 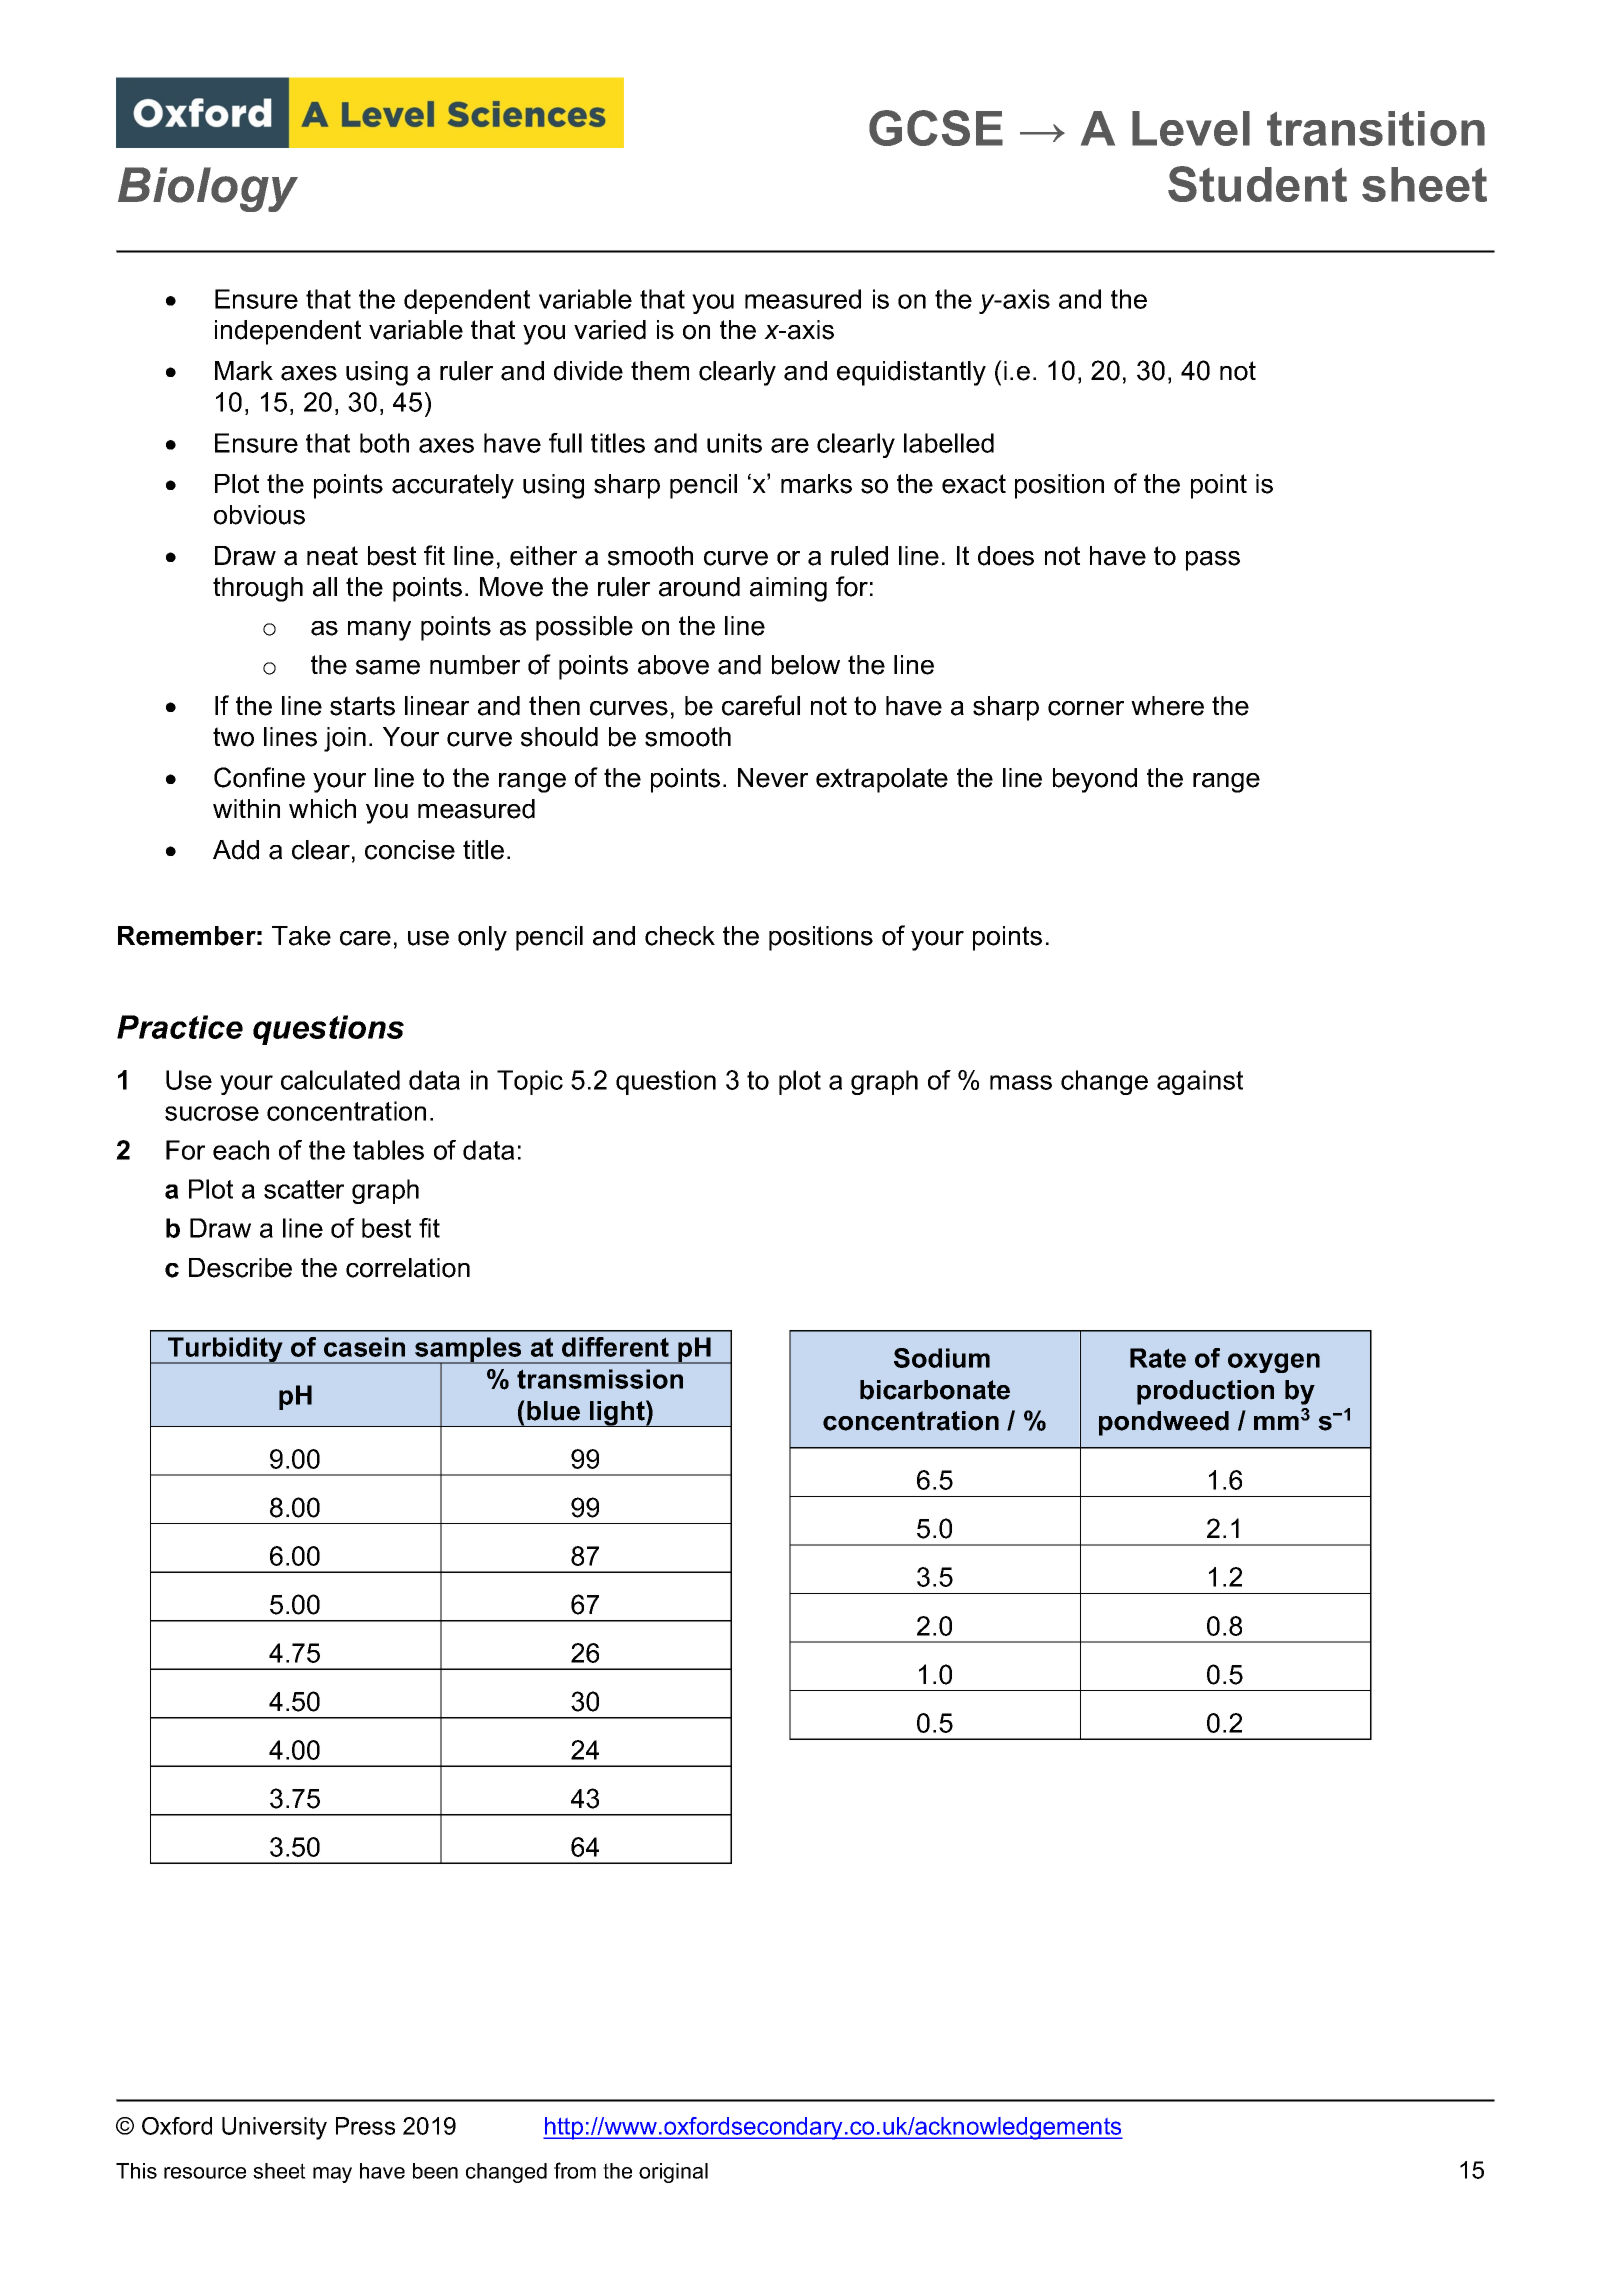 I want to click on production, so click(x=1205, y=1392).
